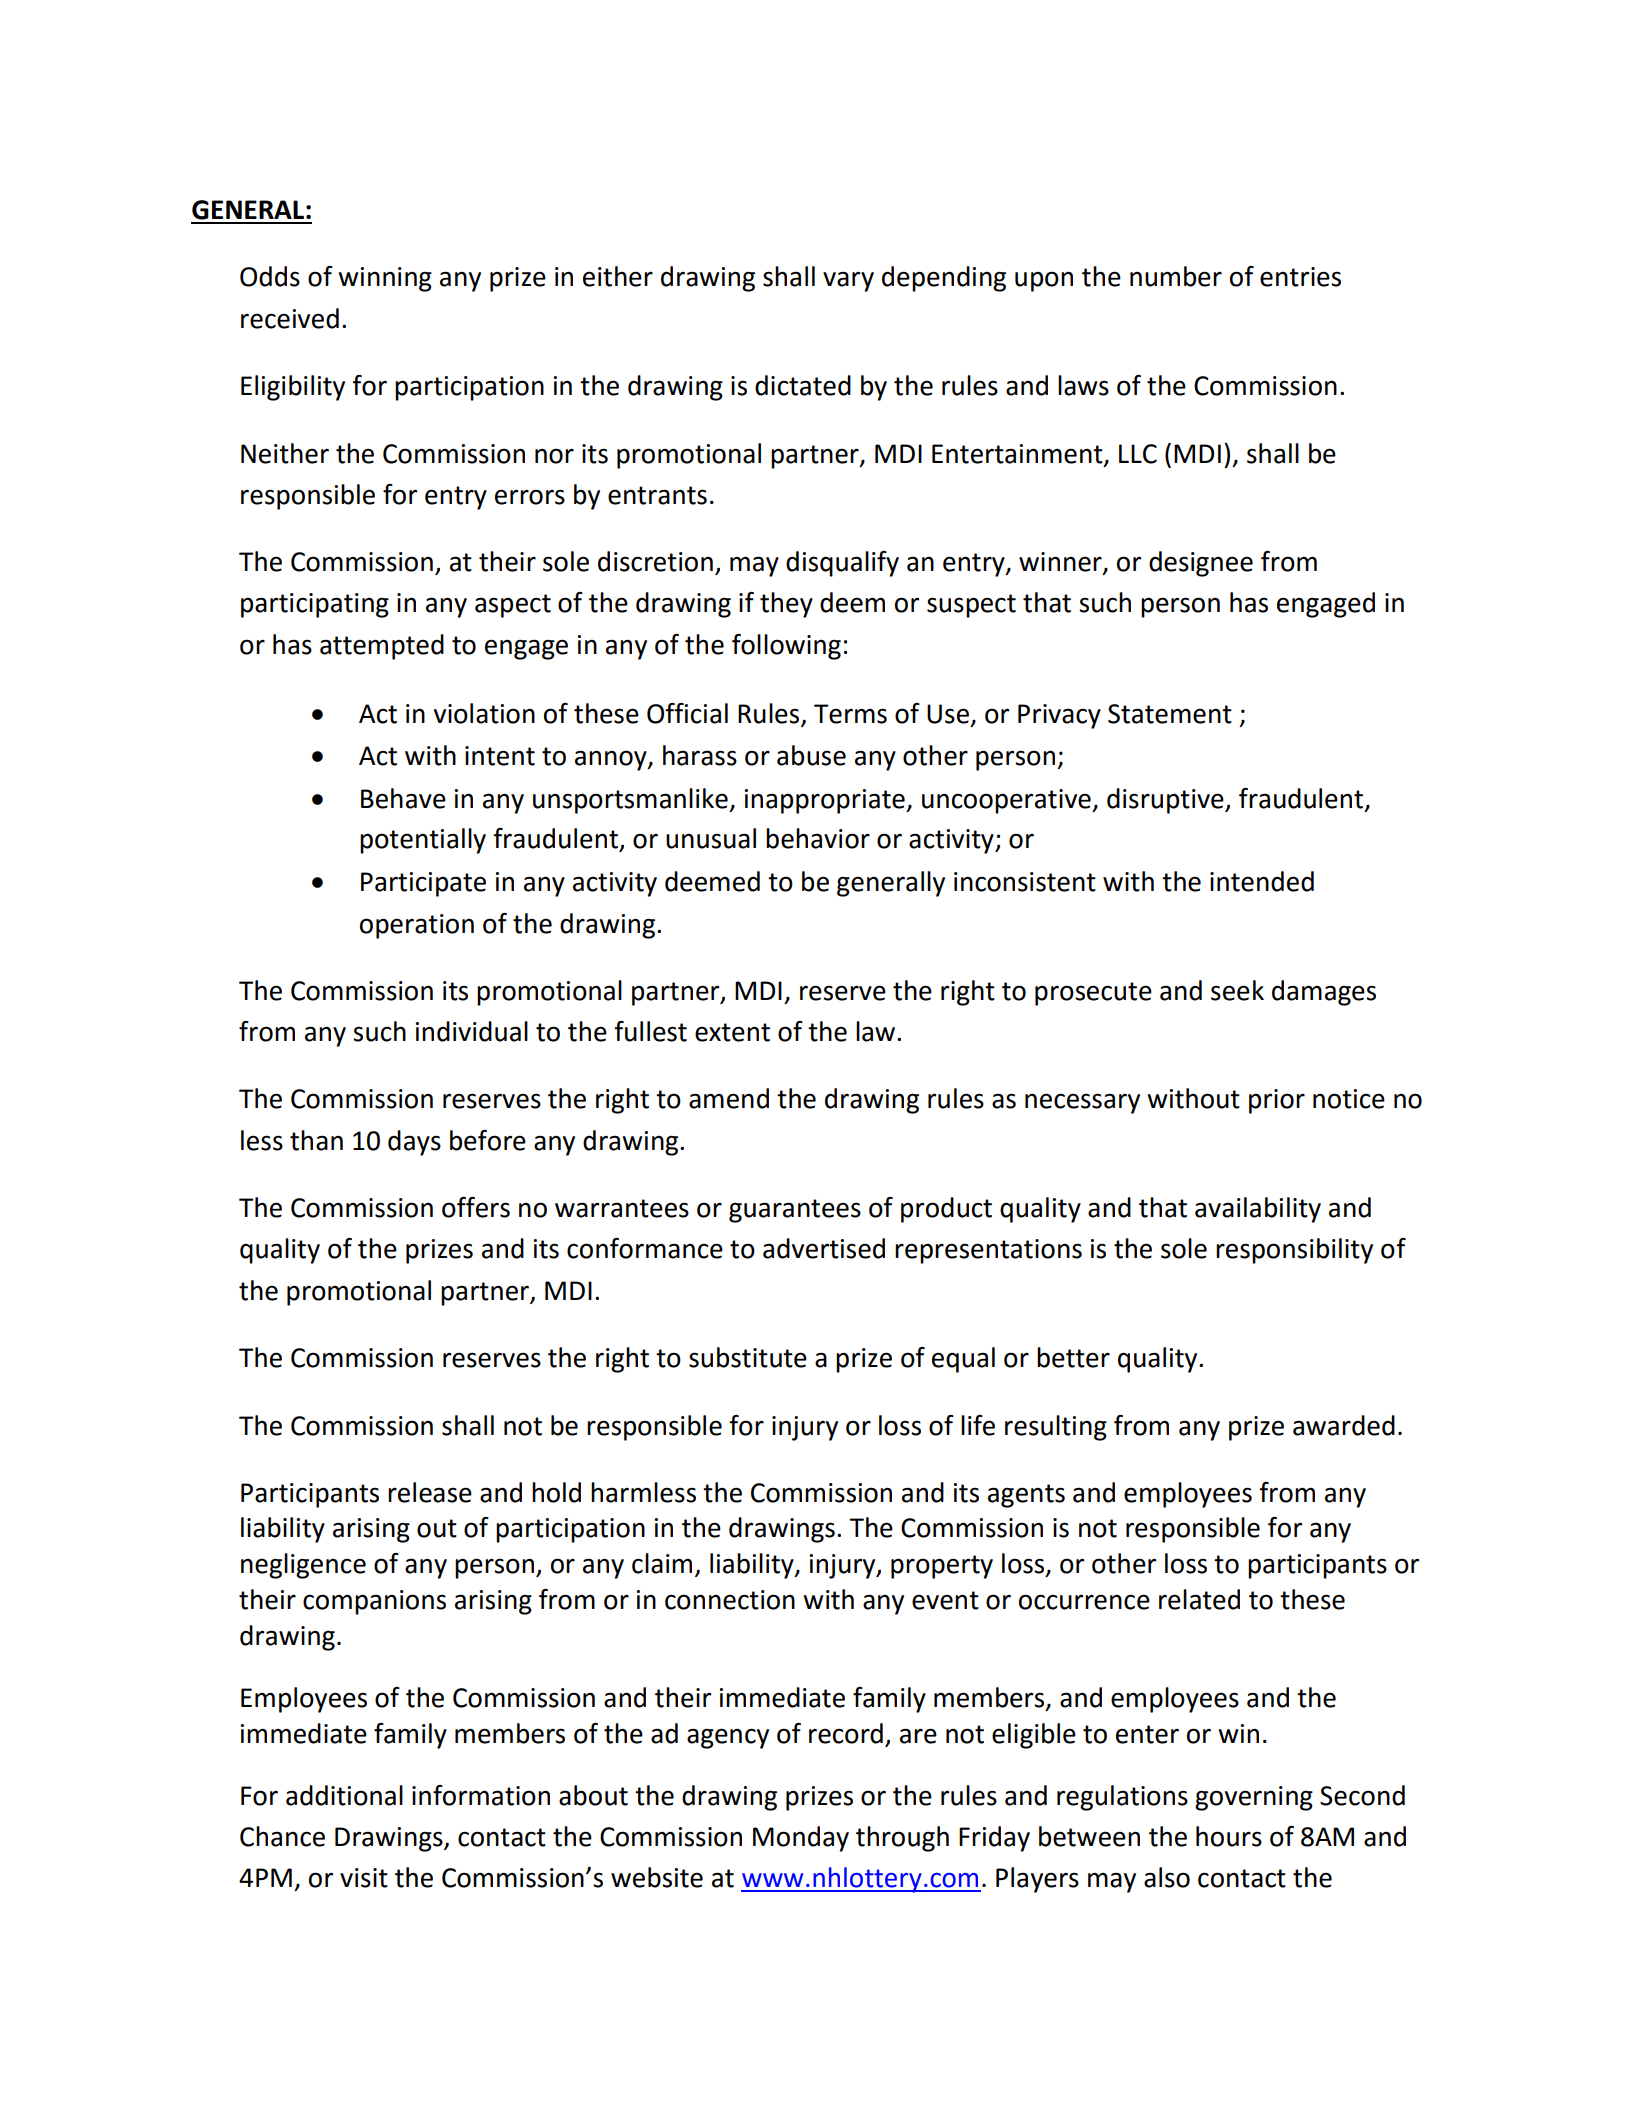  I want to click on intended, so click(1262, 881).
